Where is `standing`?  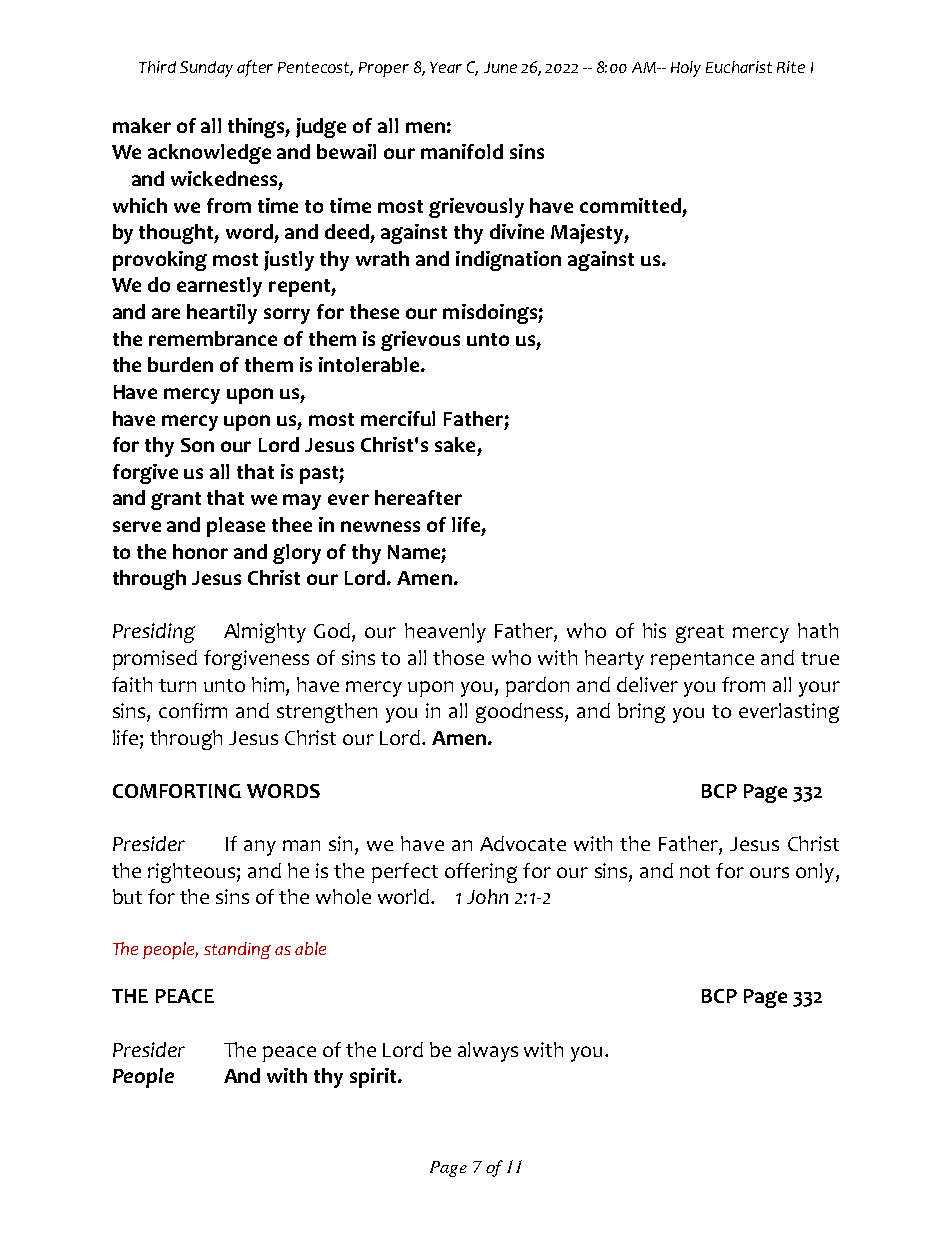 standing is located at coordinates (237, 950).
